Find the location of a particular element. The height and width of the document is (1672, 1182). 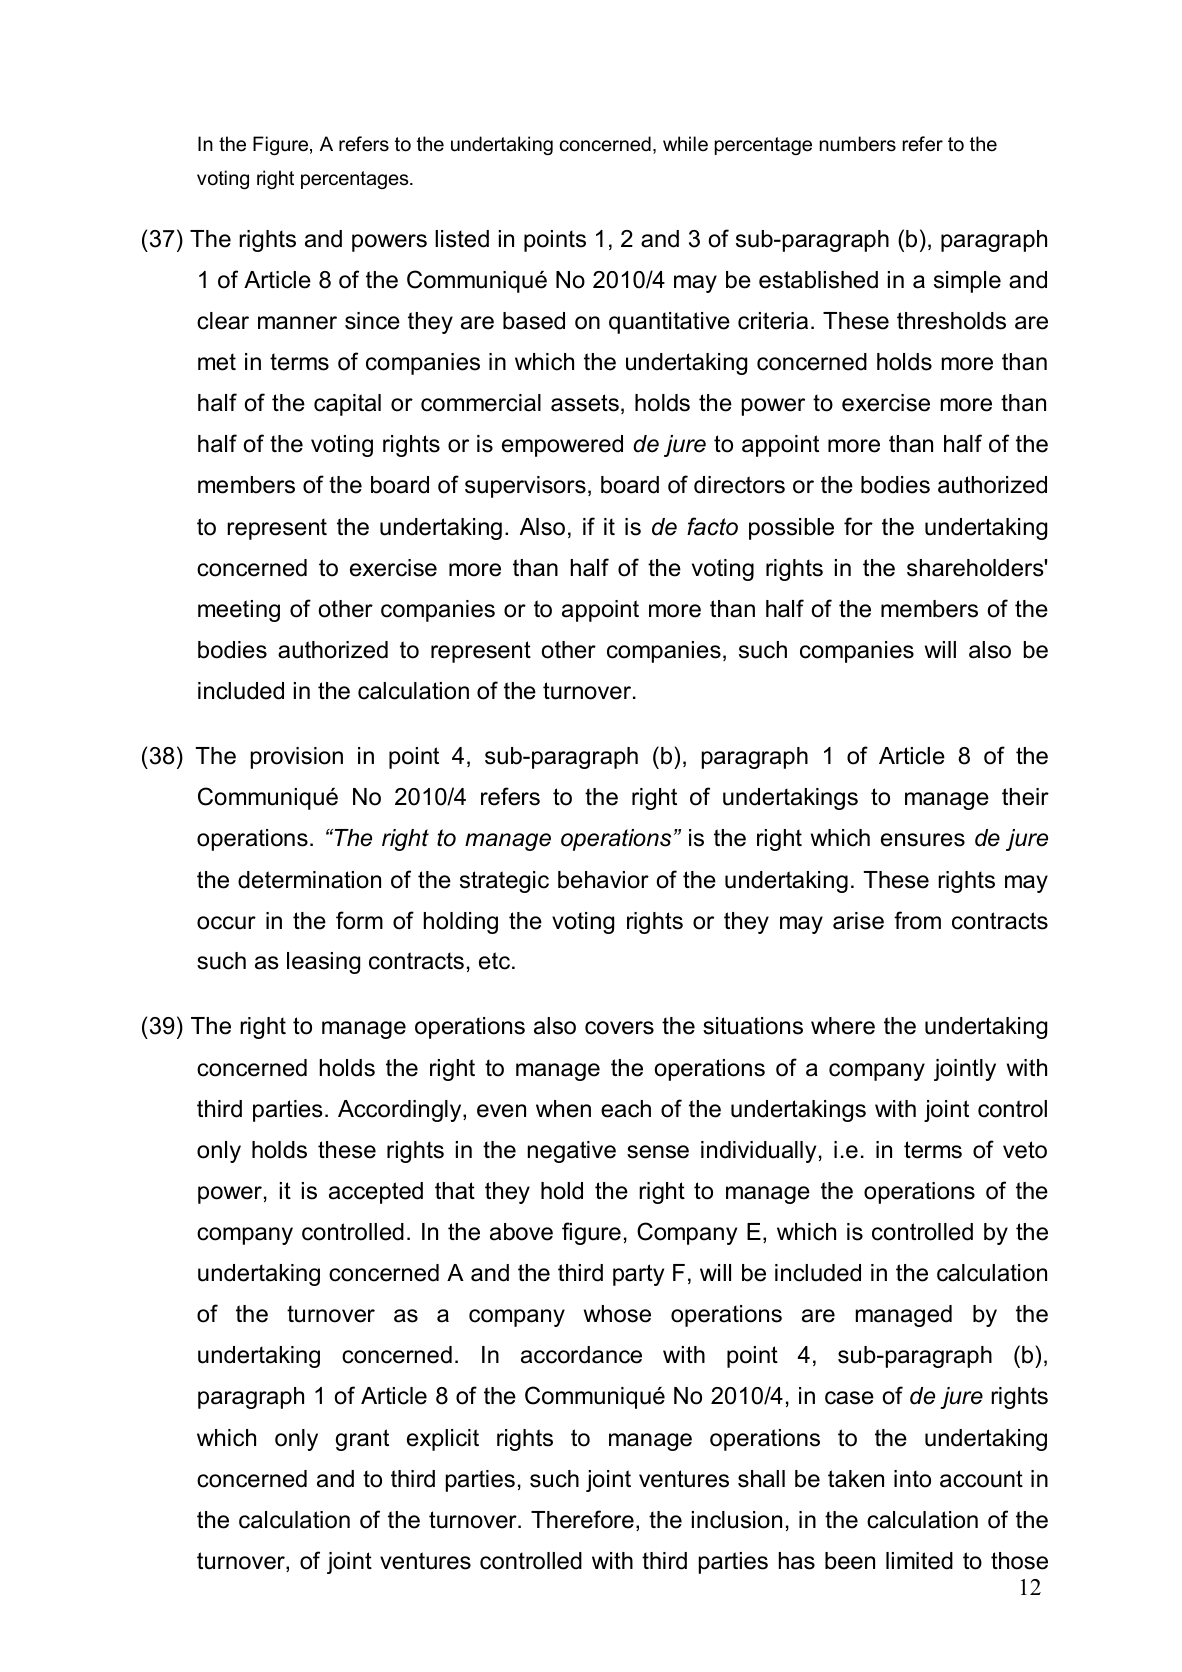

leasing is located at coordinates (323, 963).
